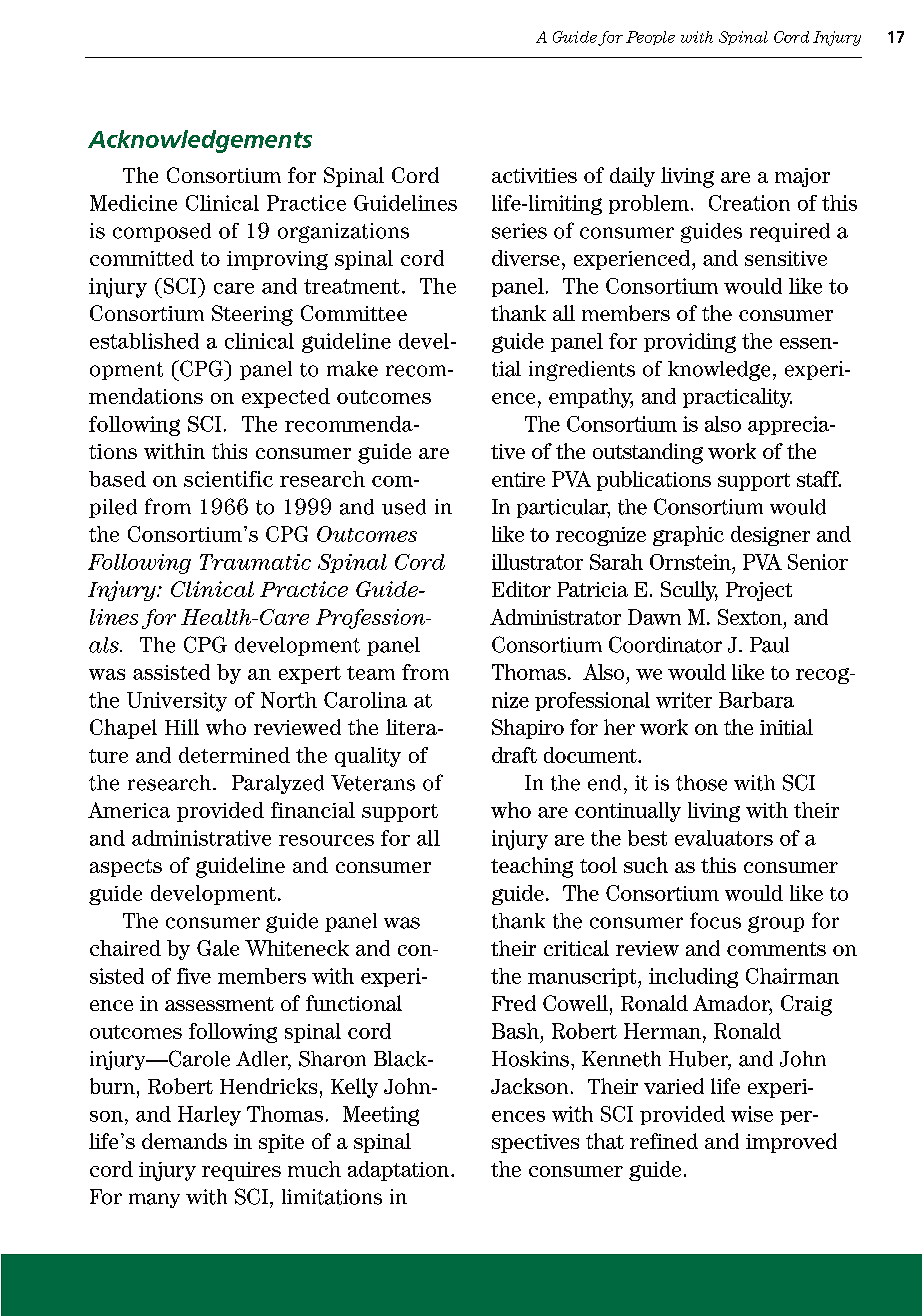 Image resolution: width=922 pixels, height=1316 pixels. Describe the element at coordinates (526, 258) in the document. I see `diverse` at that location.
